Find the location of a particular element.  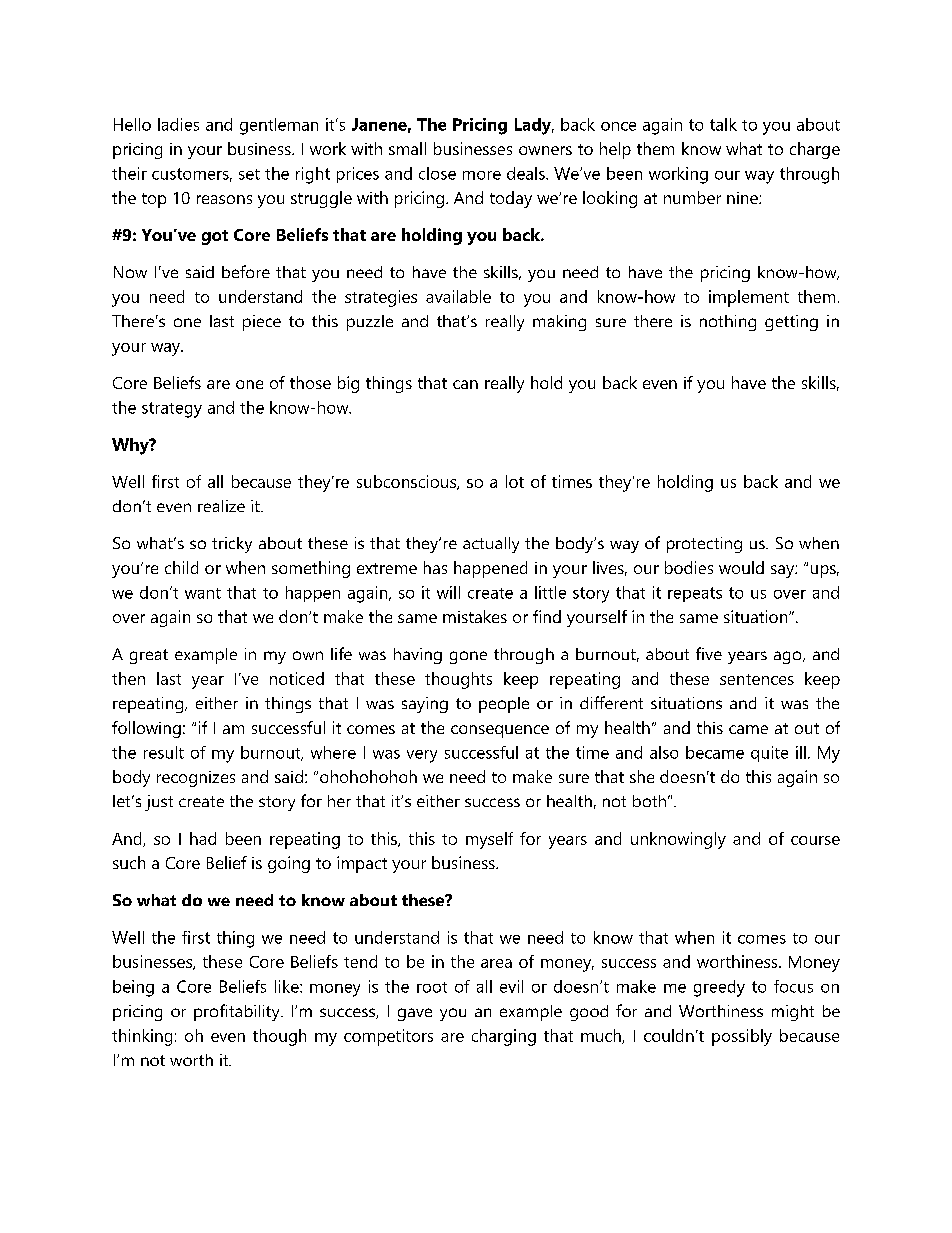

set is located at coordinates (249, 174).
